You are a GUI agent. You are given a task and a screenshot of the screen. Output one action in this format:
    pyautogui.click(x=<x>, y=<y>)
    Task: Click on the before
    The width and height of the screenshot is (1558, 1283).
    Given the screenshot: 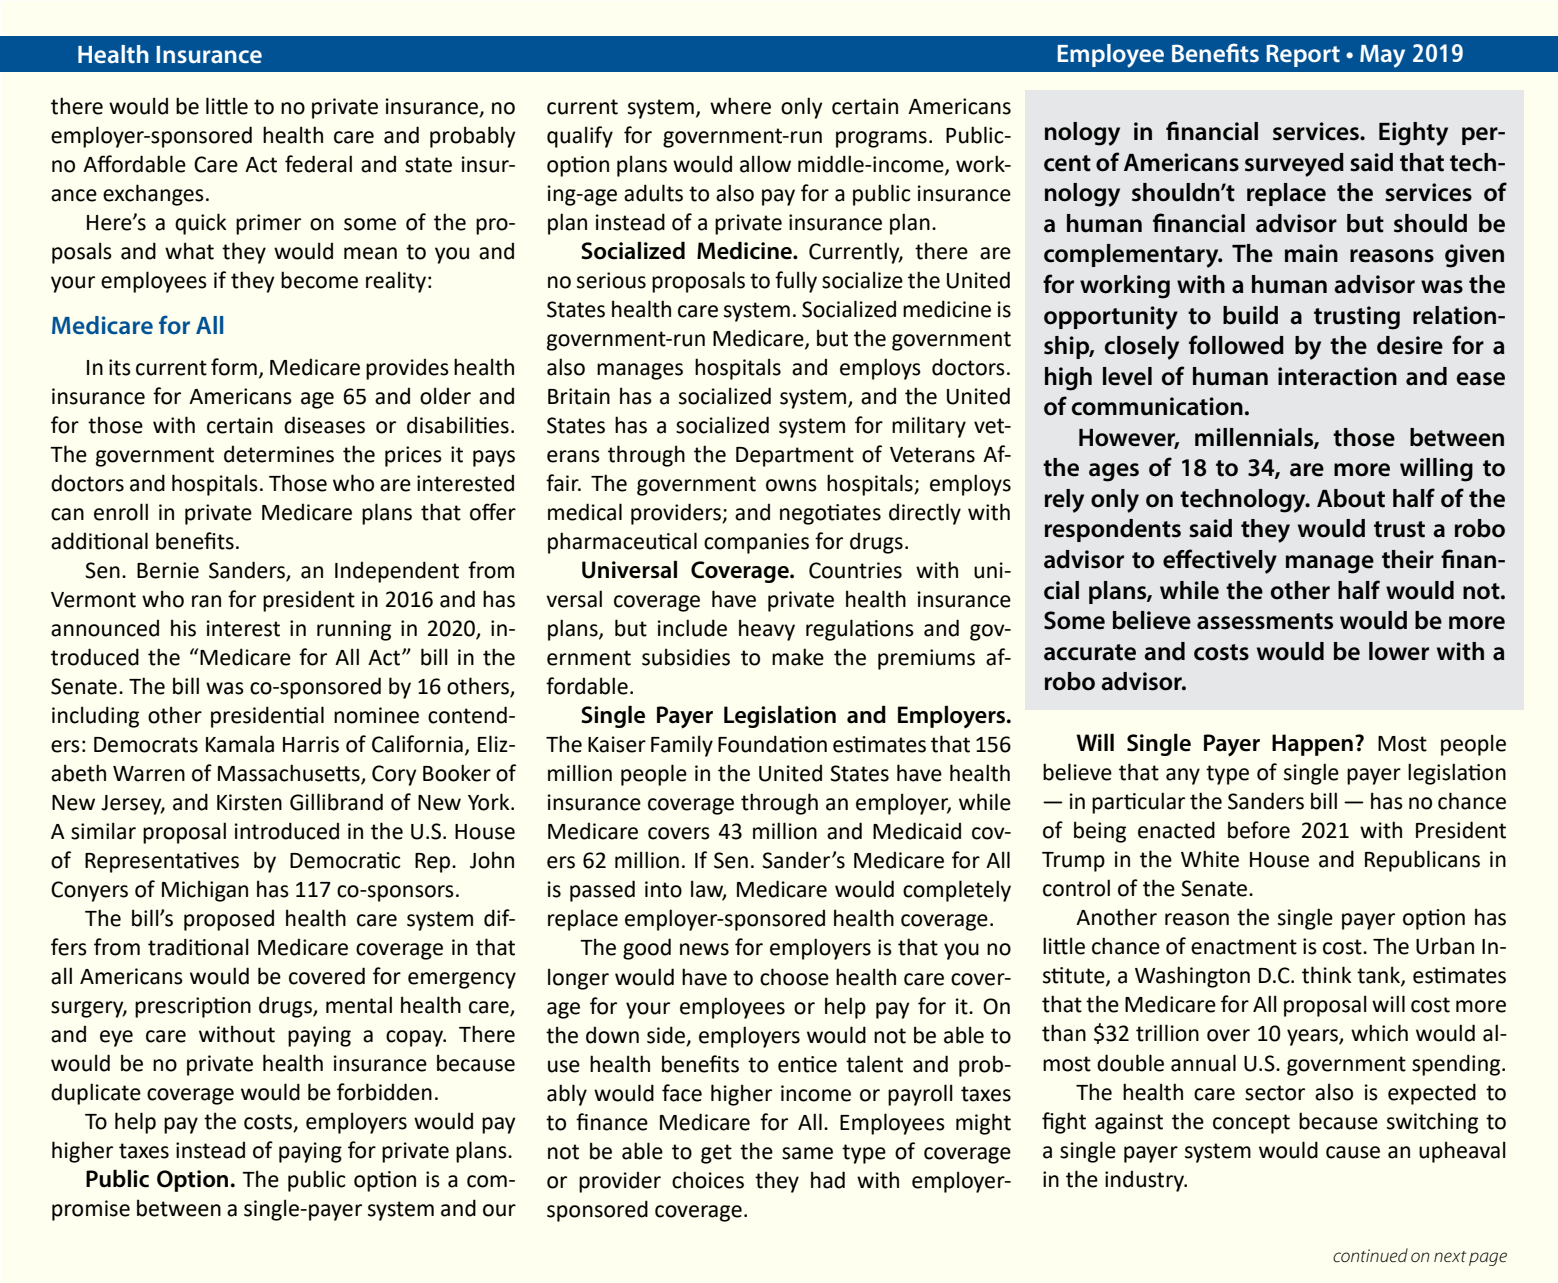 What is the action you would take?
    pyautogui.click(x=1259, y=830)
